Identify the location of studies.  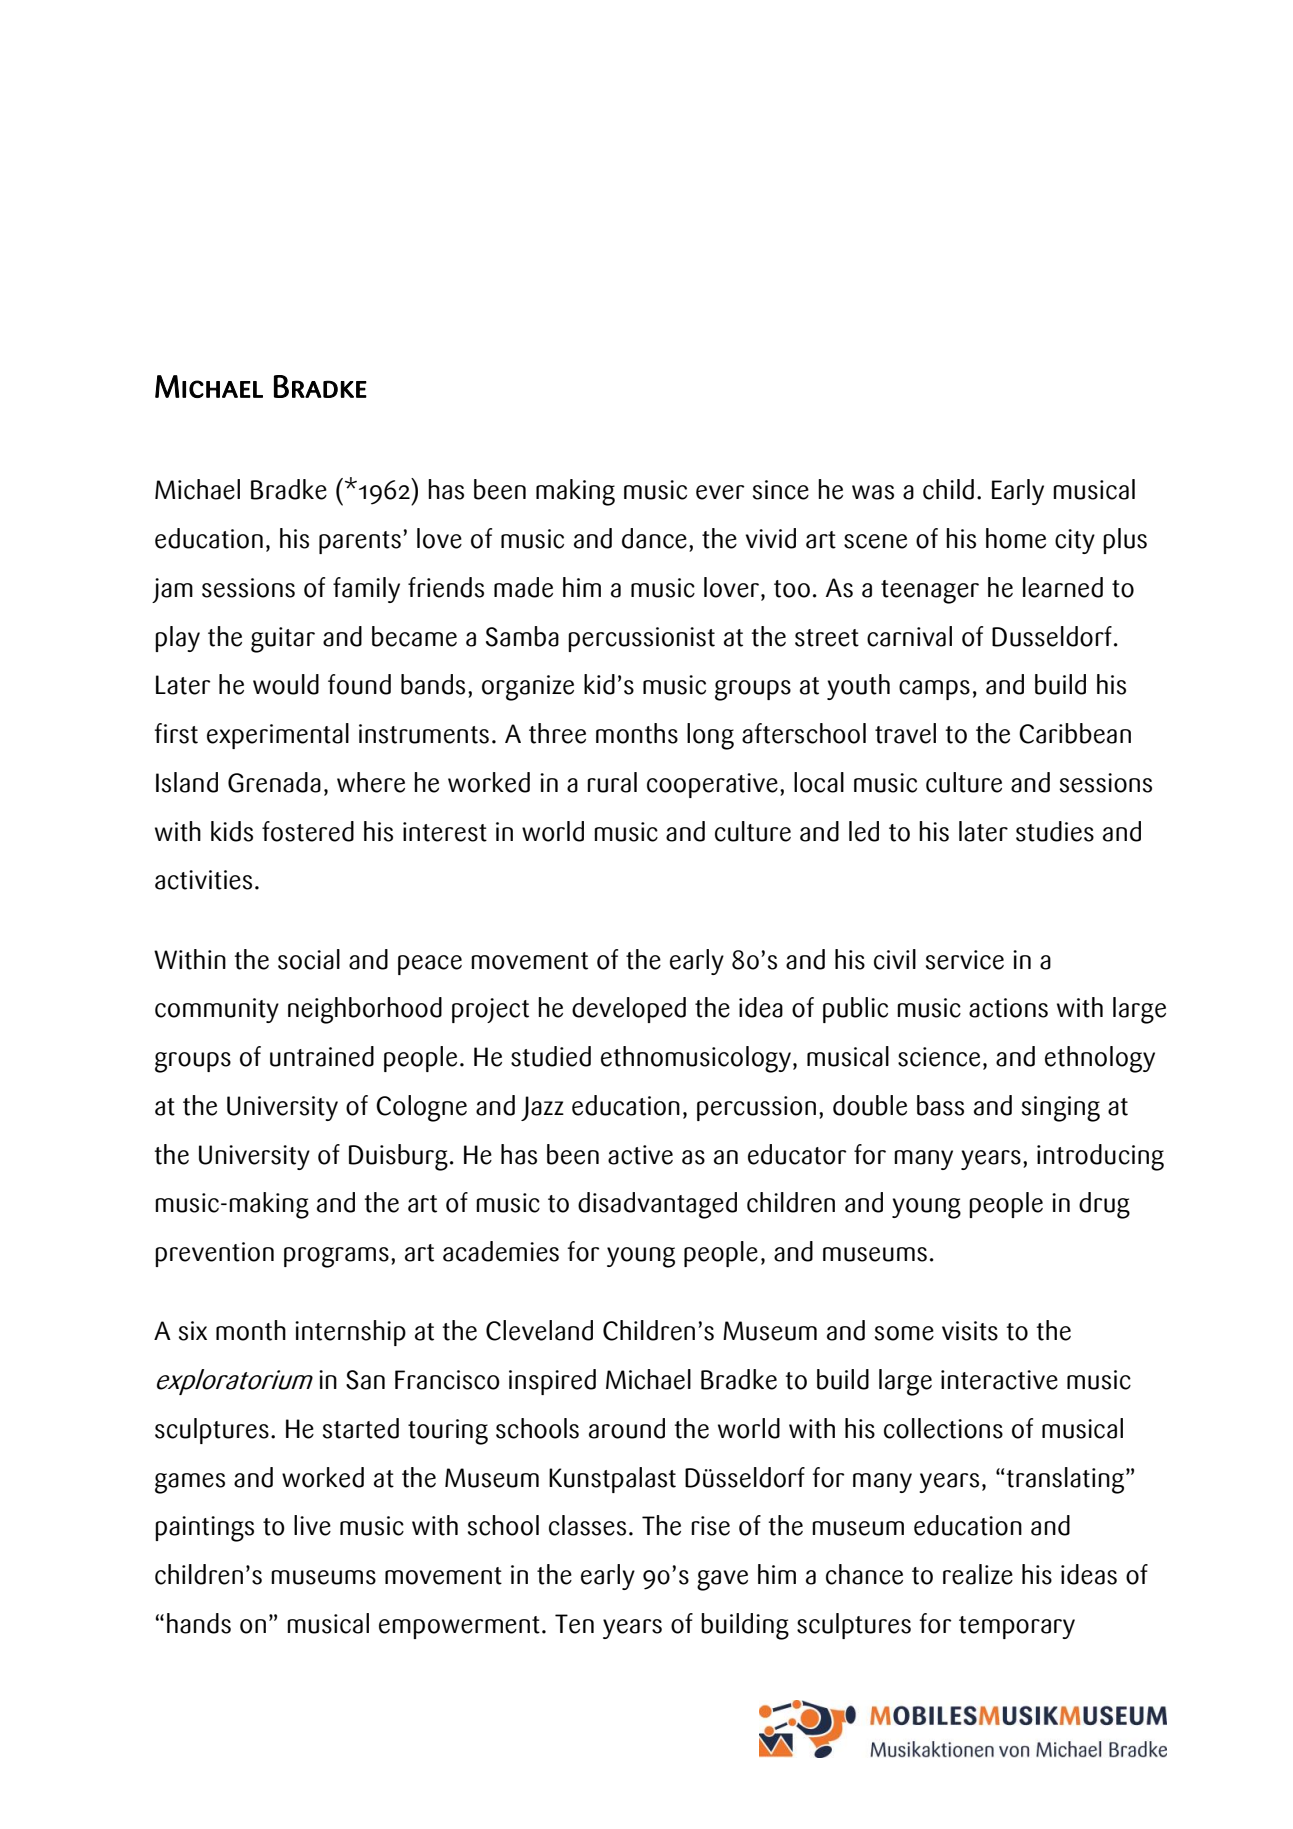
(1055, 831).
